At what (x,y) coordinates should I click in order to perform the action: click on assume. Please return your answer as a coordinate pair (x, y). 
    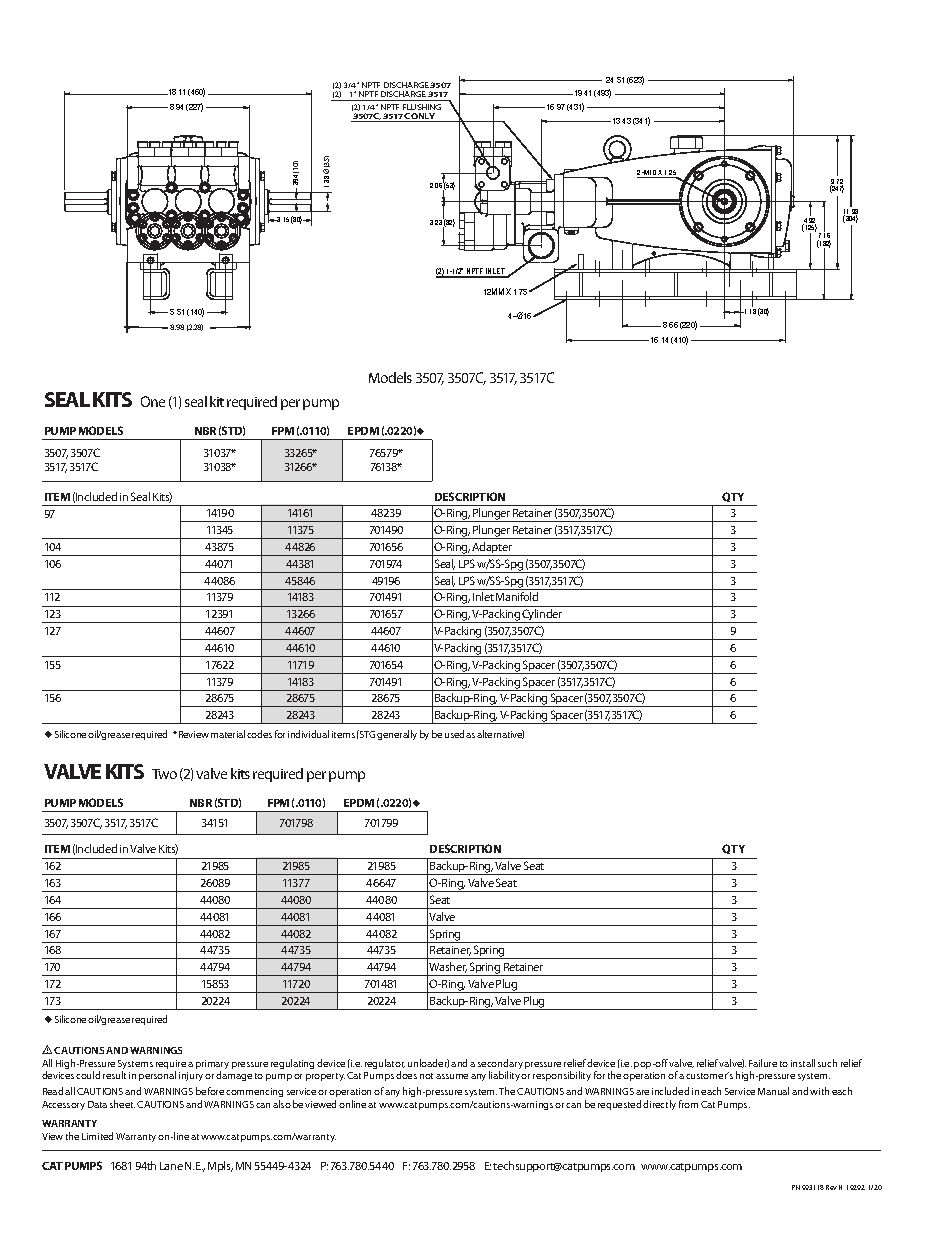
    Looking at the image, I should click on (452, 1076).
